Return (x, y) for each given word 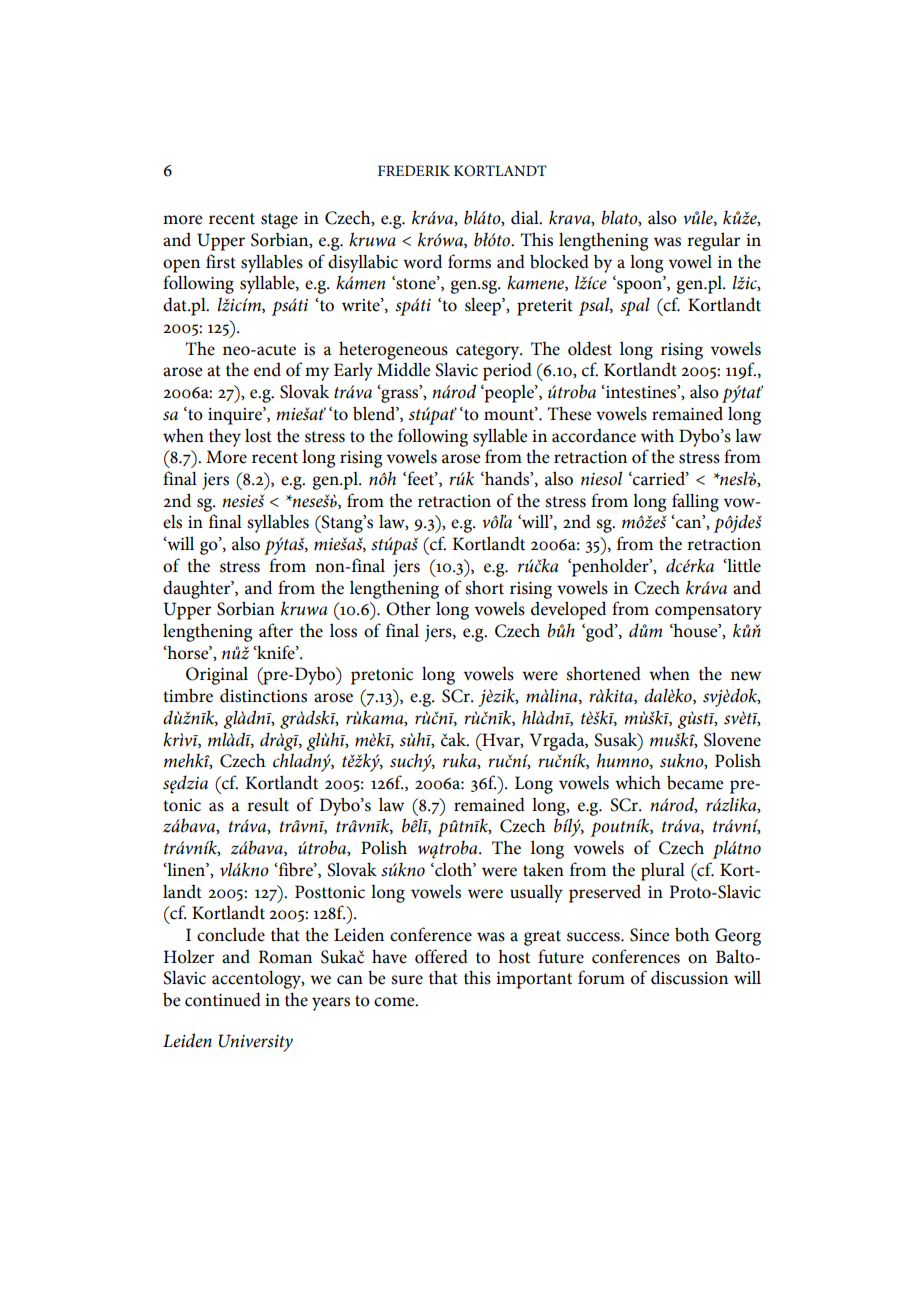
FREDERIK (414, 170)
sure (407, 980)
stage (279, 221)
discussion (689, 977)
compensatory (708, 612)
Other (408, 608)
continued (223, 999)
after (276, 630)
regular (713, 241)
